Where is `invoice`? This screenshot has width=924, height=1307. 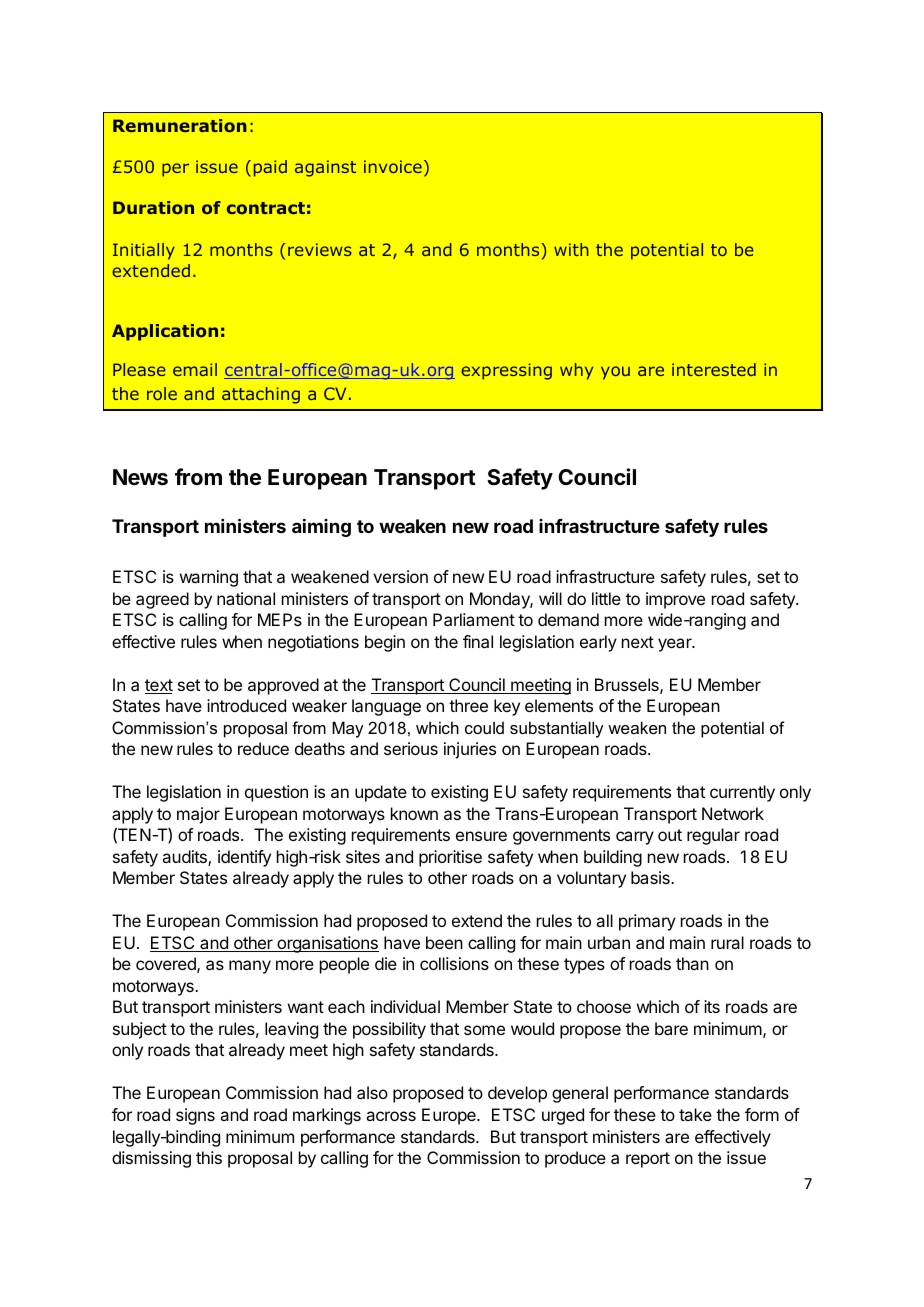 invoice is located at coordinates (393, 166).
